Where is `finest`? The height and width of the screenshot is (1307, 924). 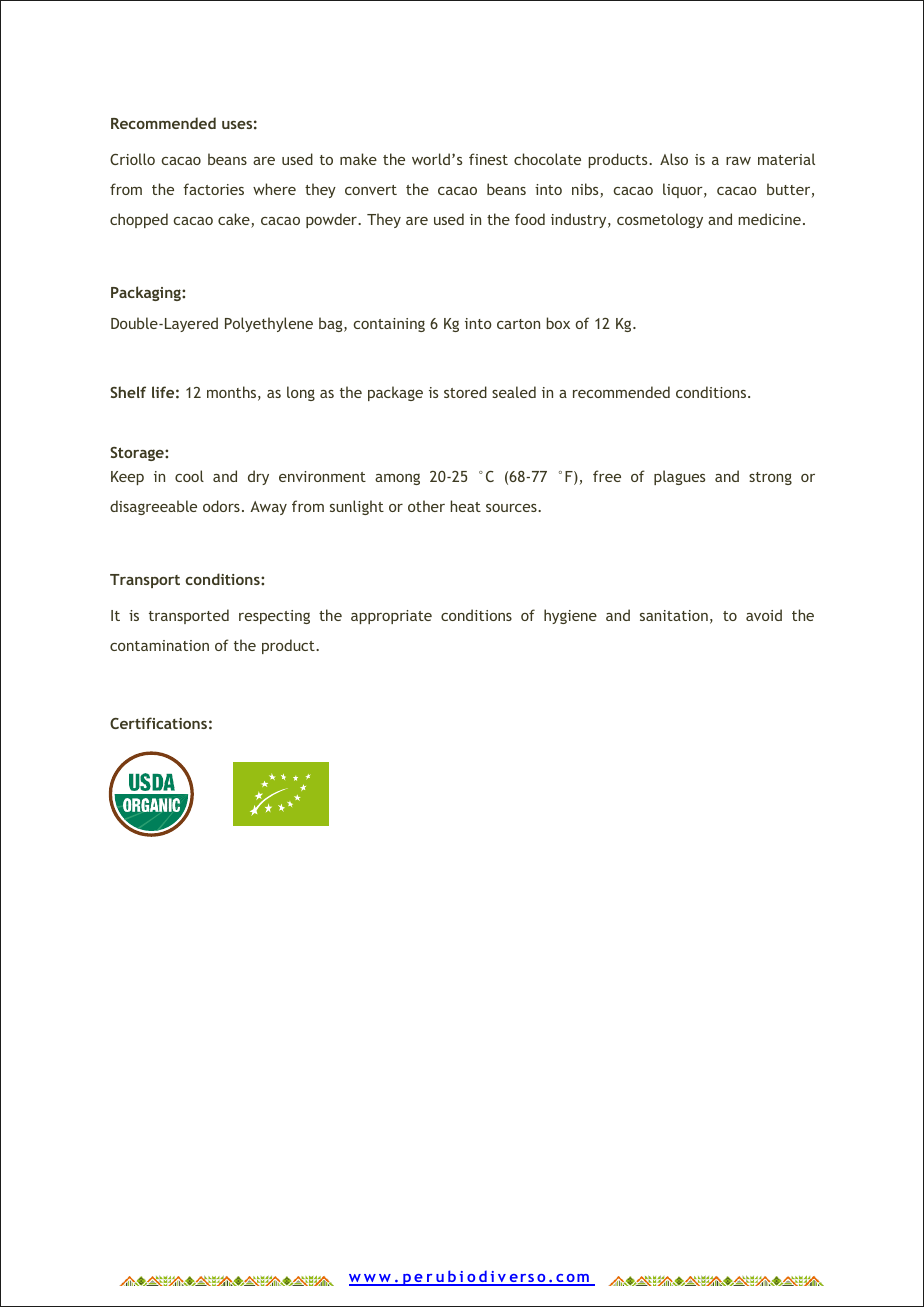
finest is located at coordinates (488, 159).
